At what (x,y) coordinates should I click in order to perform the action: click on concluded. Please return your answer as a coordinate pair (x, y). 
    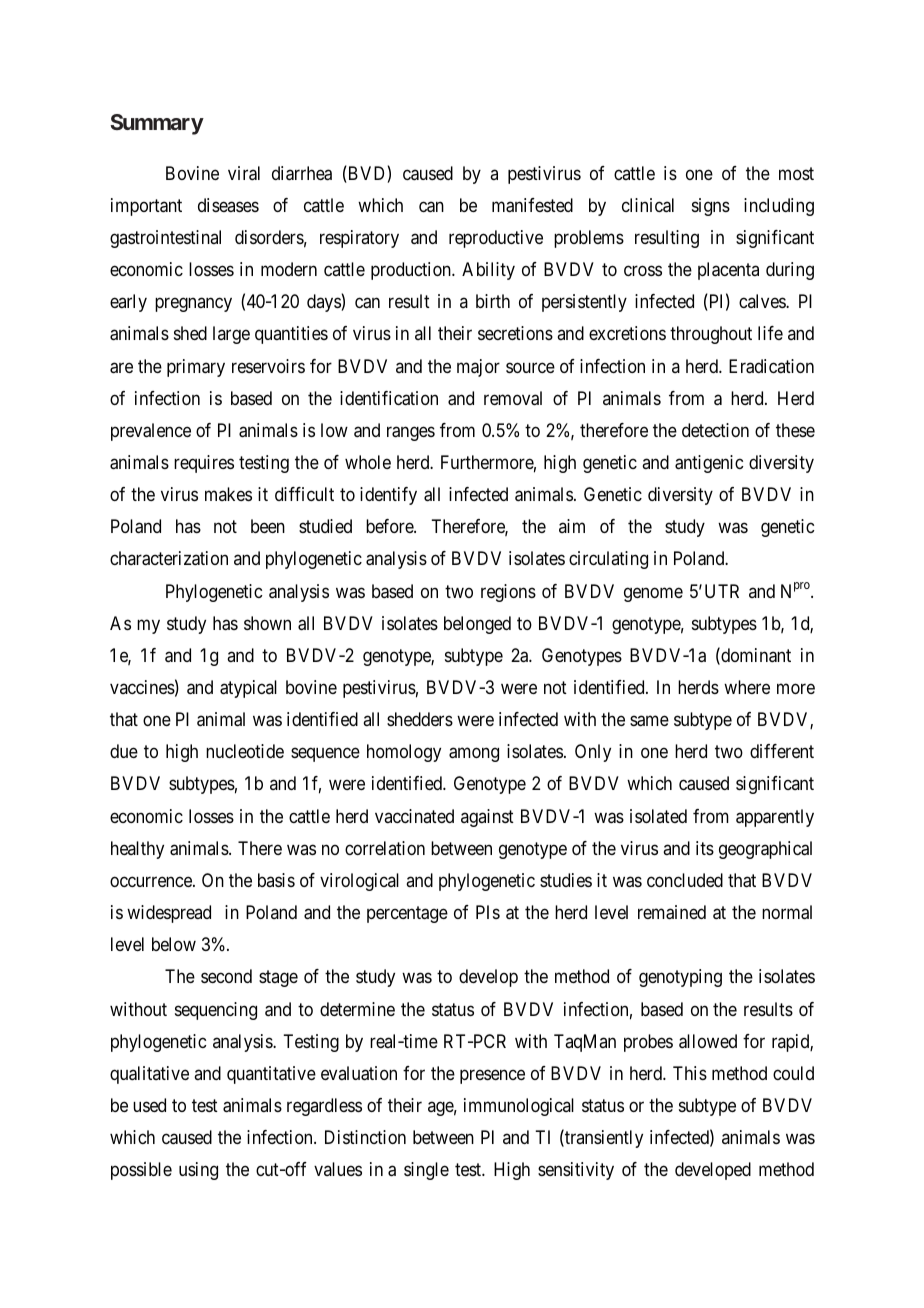
    Looking at the image, I should click on (685, 880).
